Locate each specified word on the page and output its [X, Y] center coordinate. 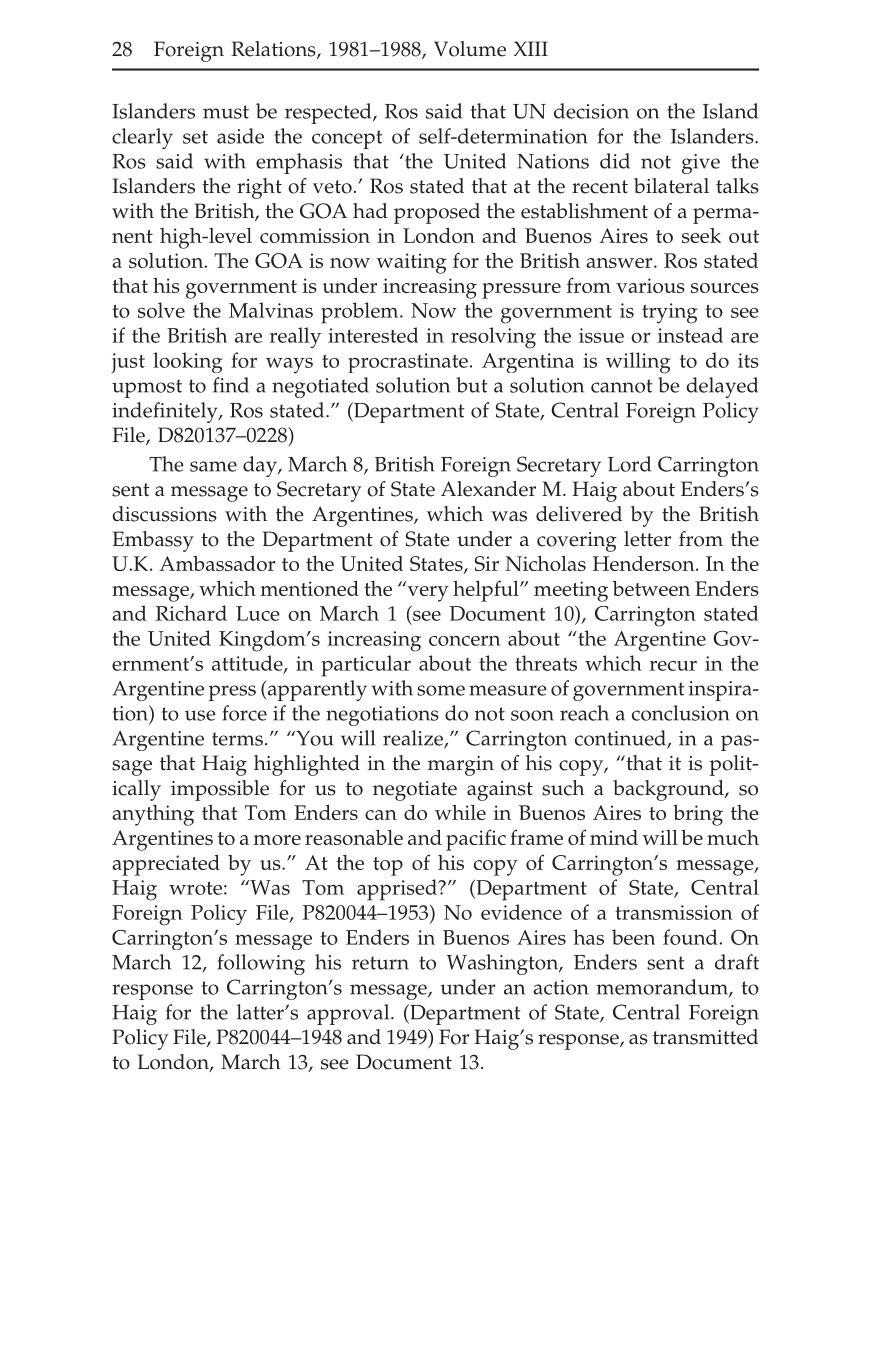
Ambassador [217, 563]
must [226, 112]
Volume [470, 49]
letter [647, 539]
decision [591, 111]
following [261, 964]
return [380, 963]
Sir [487, 563]
